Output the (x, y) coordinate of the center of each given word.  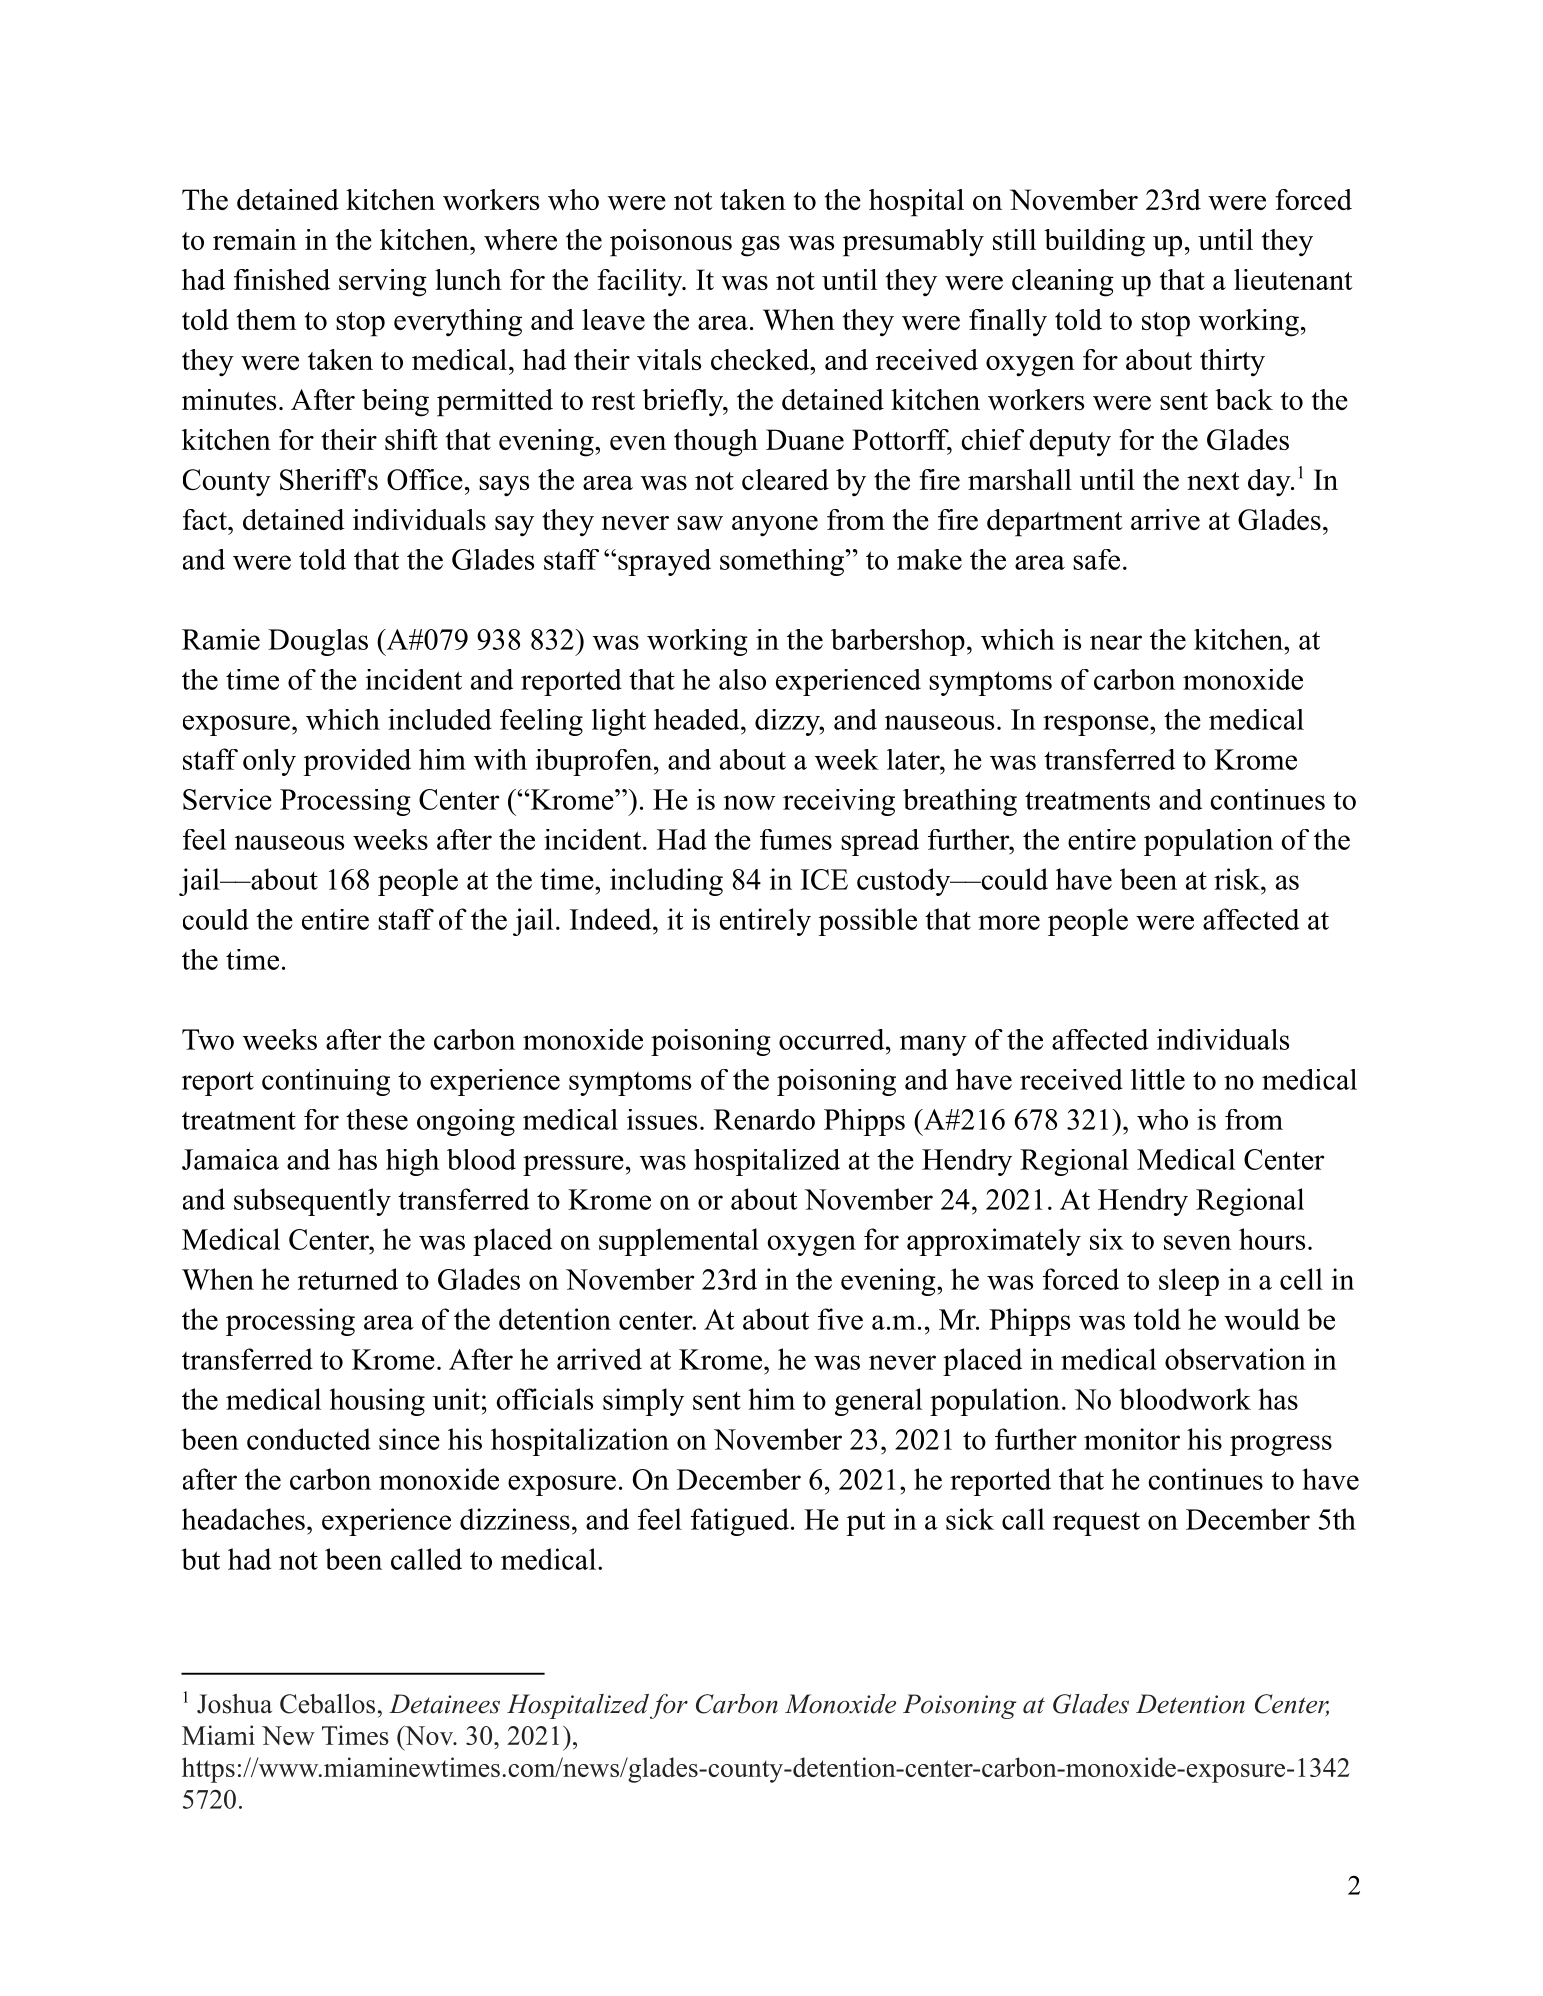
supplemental (679, 1242)
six (1107, 1239)
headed (696, 719)
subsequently (312, 1202)
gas (760, 246)
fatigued (740, 1522)
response (1097, 725)
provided (357, 762)
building (1094, 243)
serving (383, 283)
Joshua (234, 1704)
